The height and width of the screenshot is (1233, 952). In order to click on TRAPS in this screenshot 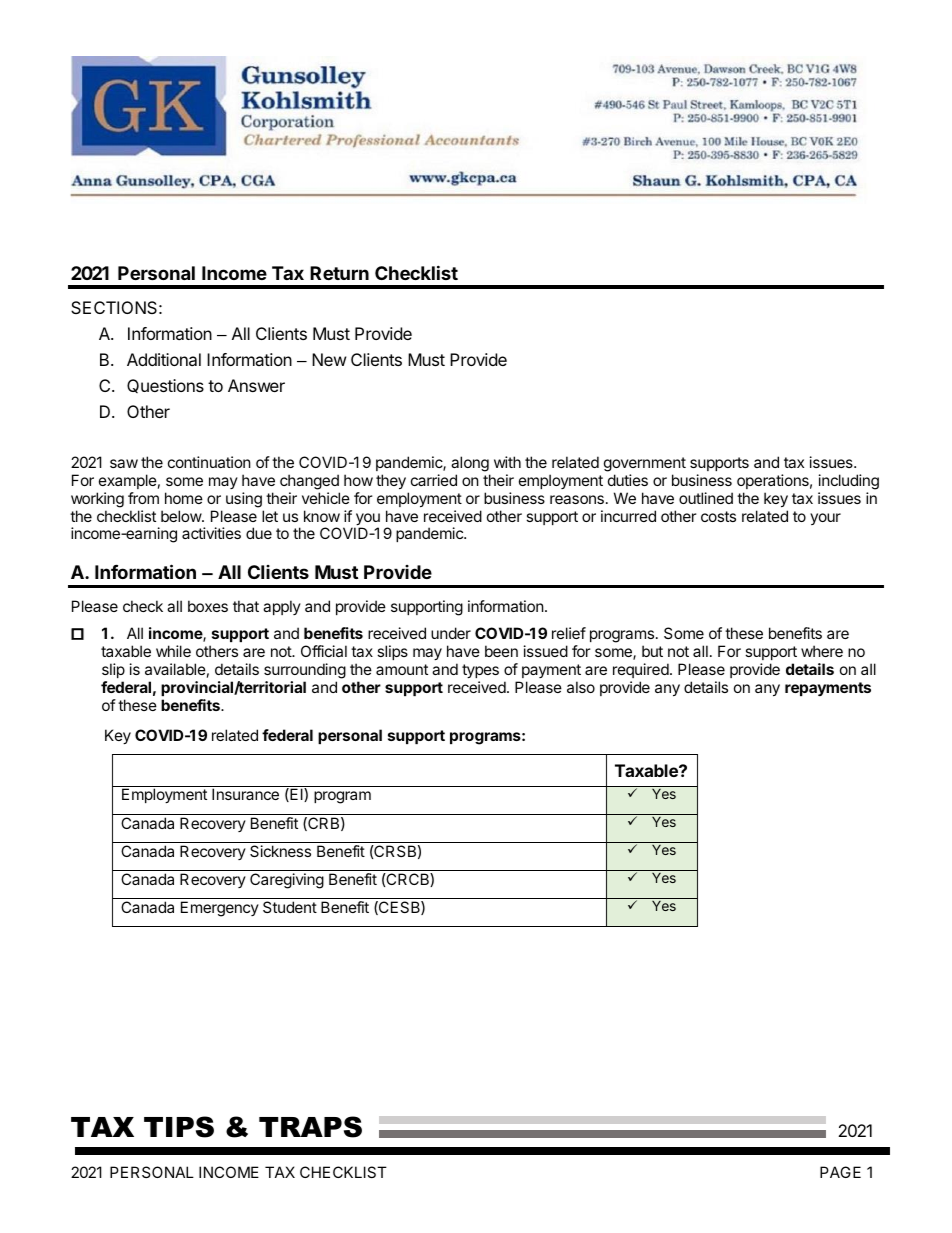, I will do `click(310, 1127)`.
